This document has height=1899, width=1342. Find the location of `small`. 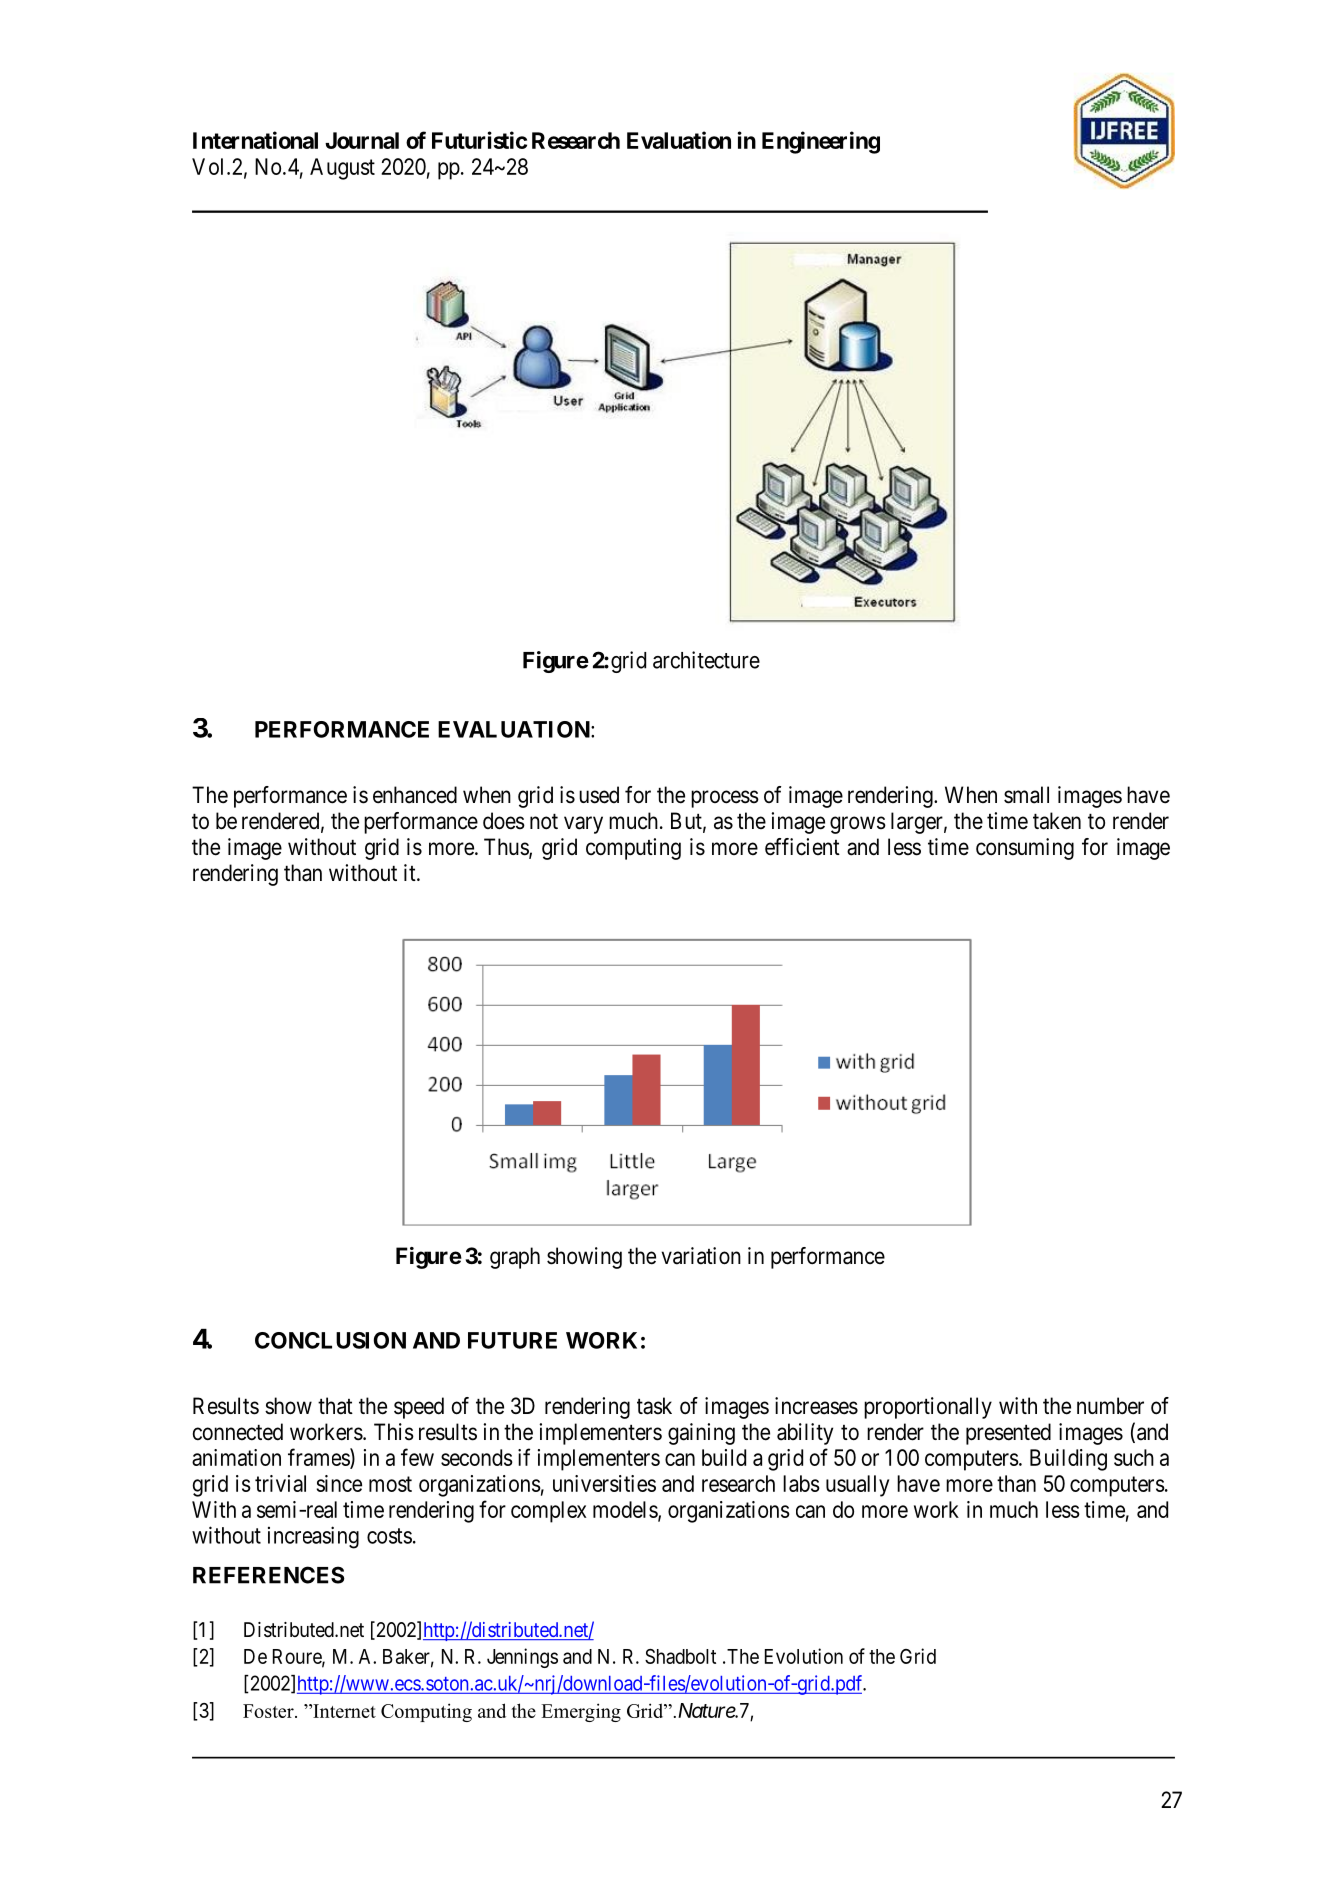

small is located at coordinates (1026, 795).
